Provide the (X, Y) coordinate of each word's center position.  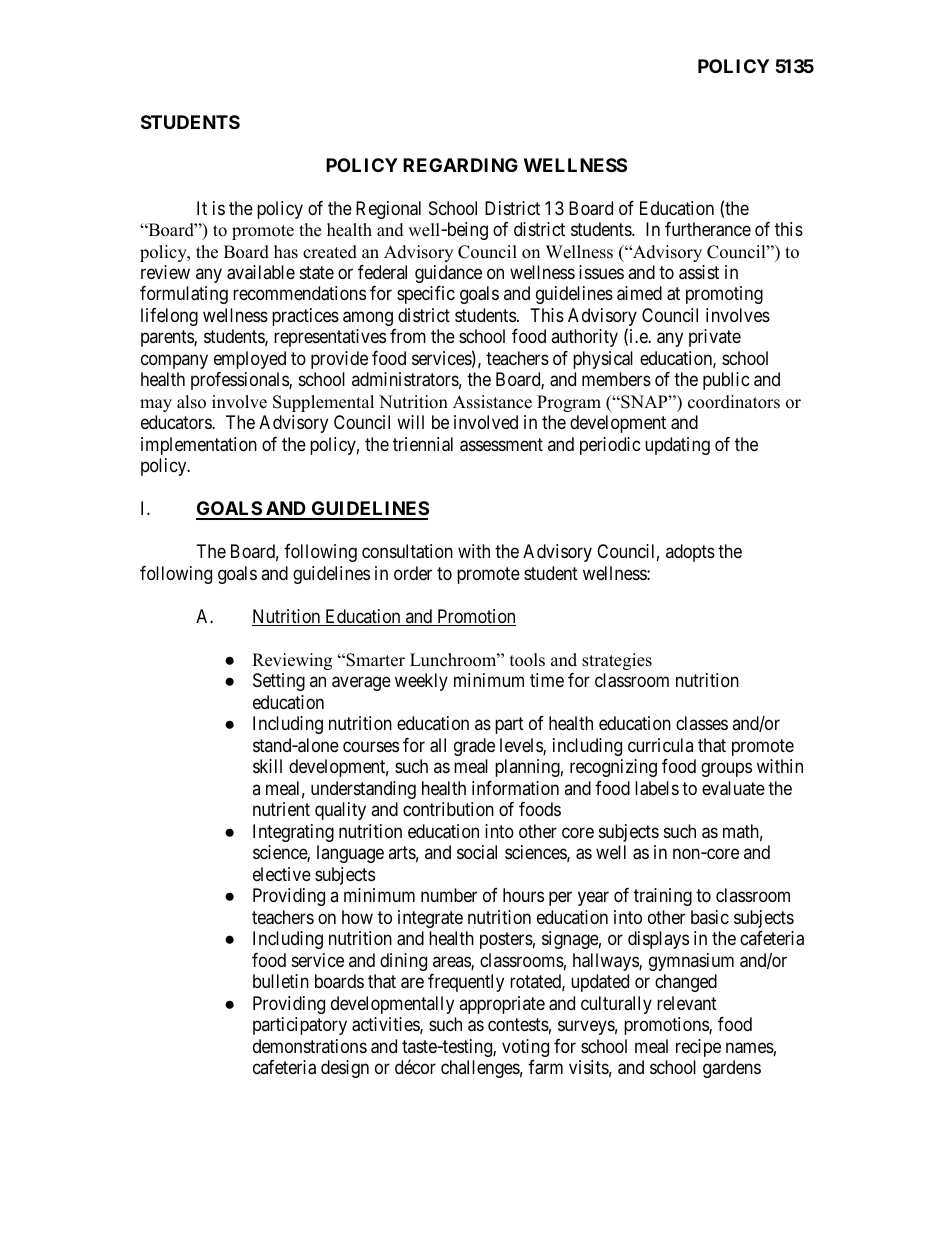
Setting (279, 682)
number (449, 895)
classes (702, 723)
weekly (421, 682)
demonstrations (310, 1046)
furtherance (708, 229)
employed (250, 360)
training (663, 897)
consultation (407, 551)
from (408, 336)
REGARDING (460, 165)
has (286, 252)
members (616, 379)
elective (282, 874)
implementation (199, 446)
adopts (690, 553)
